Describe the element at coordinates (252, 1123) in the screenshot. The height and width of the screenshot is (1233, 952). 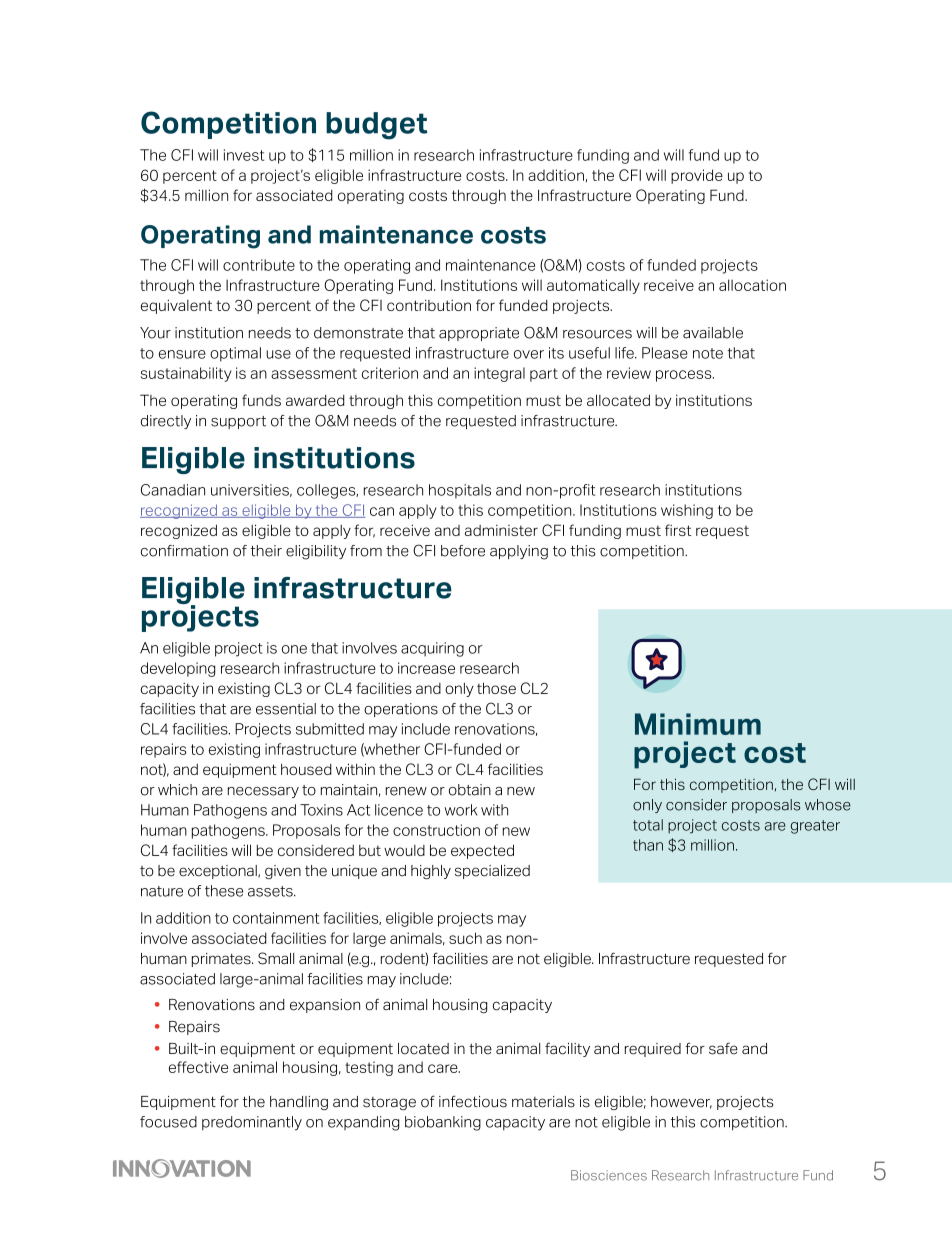
I see `predominantly` at that location.
